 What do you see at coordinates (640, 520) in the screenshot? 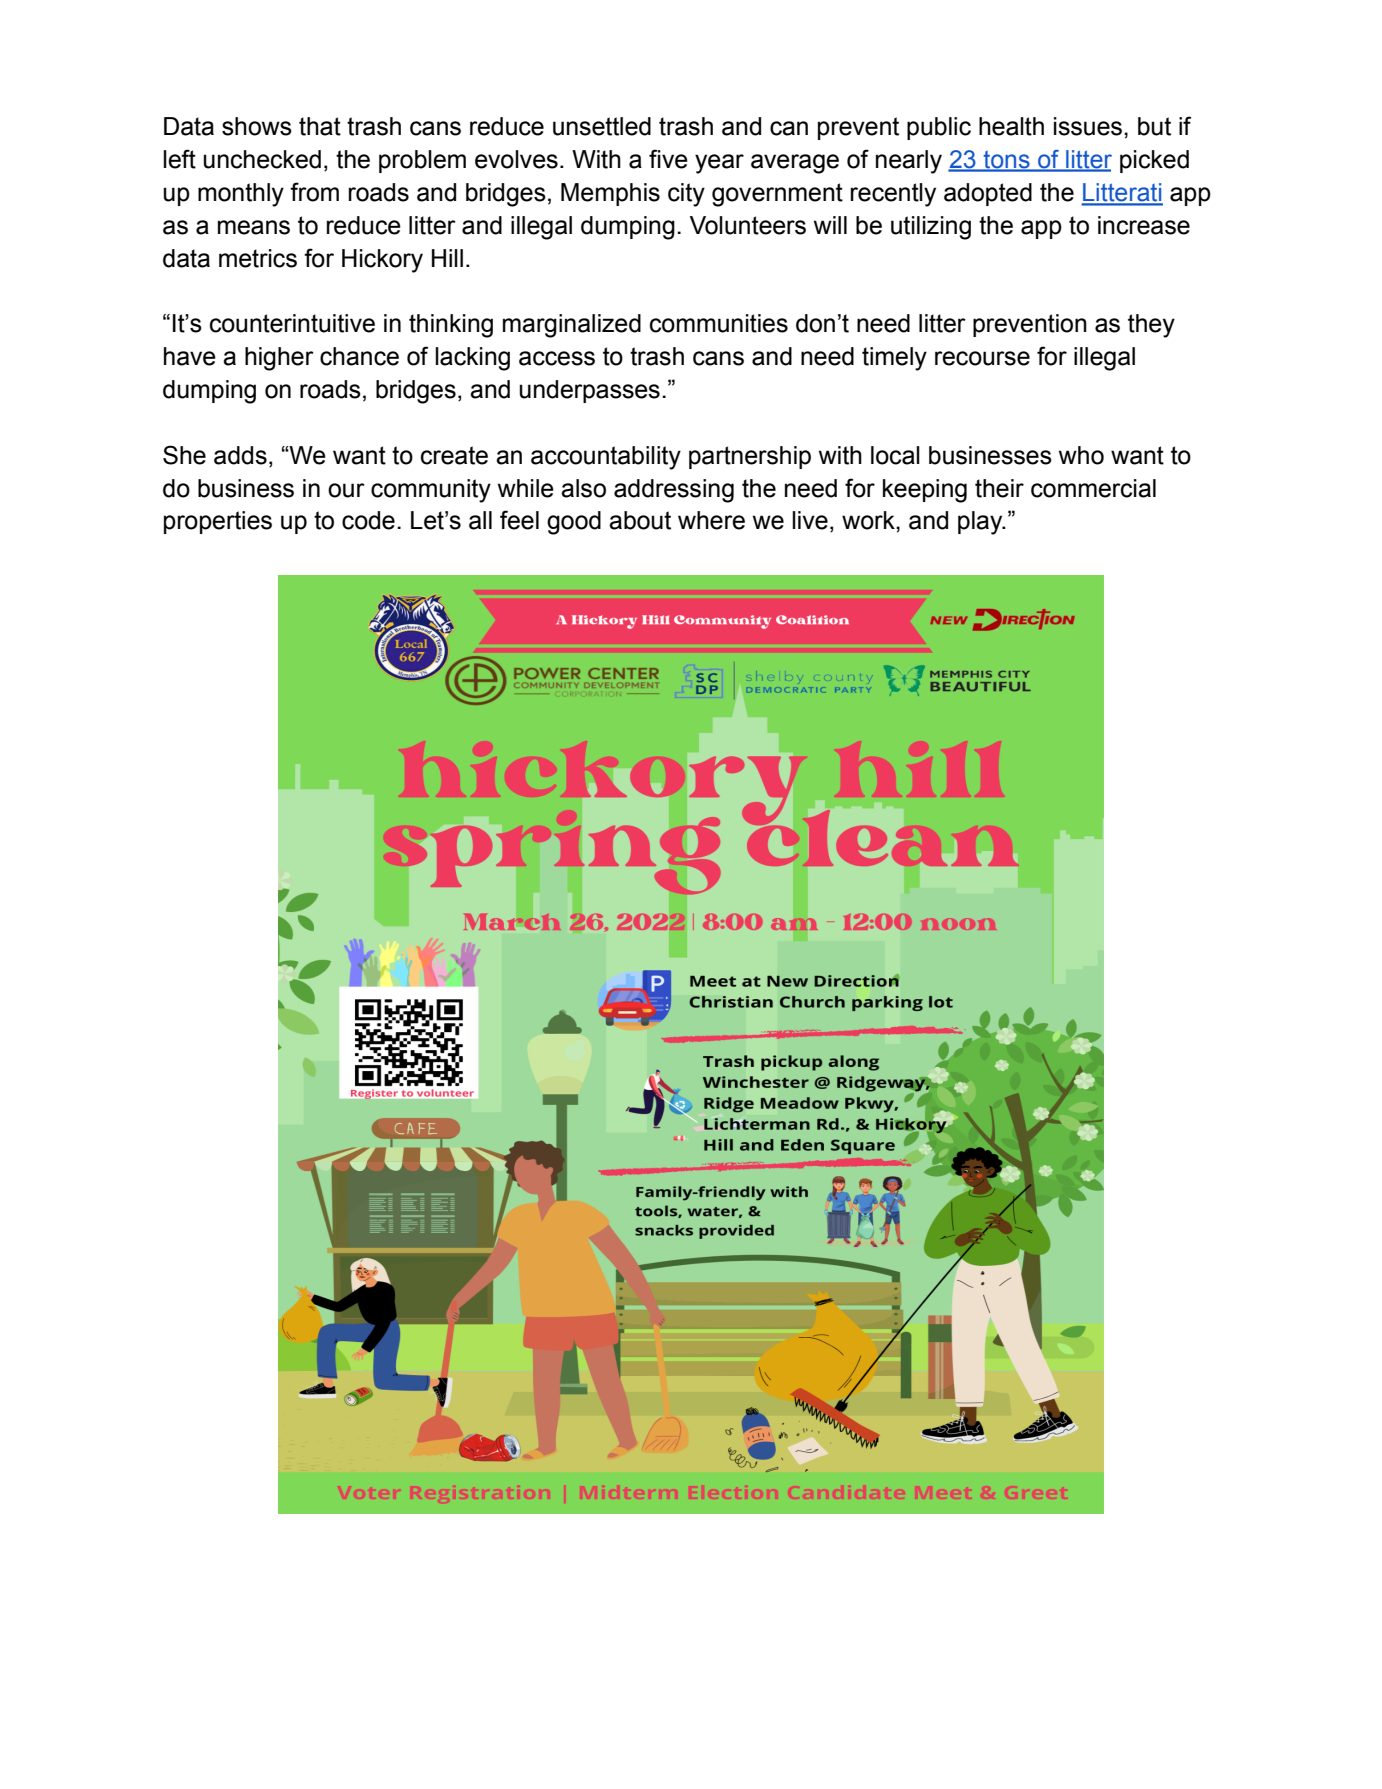
I see `about` at bounding box center [640, 520].
